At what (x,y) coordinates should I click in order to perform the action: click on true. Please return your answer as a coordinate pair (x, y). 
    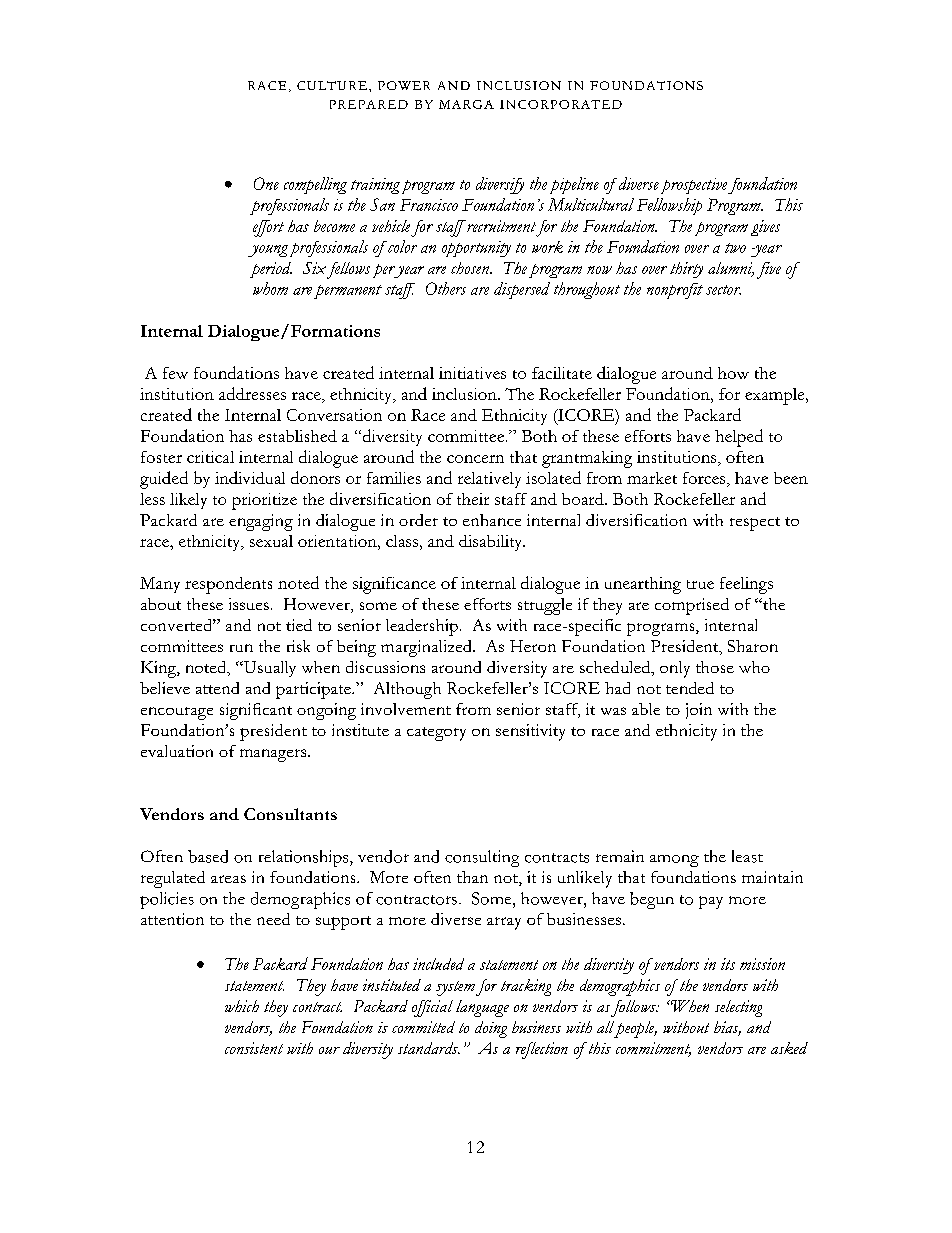
    Looking at the image, I should click on (700, 584).
